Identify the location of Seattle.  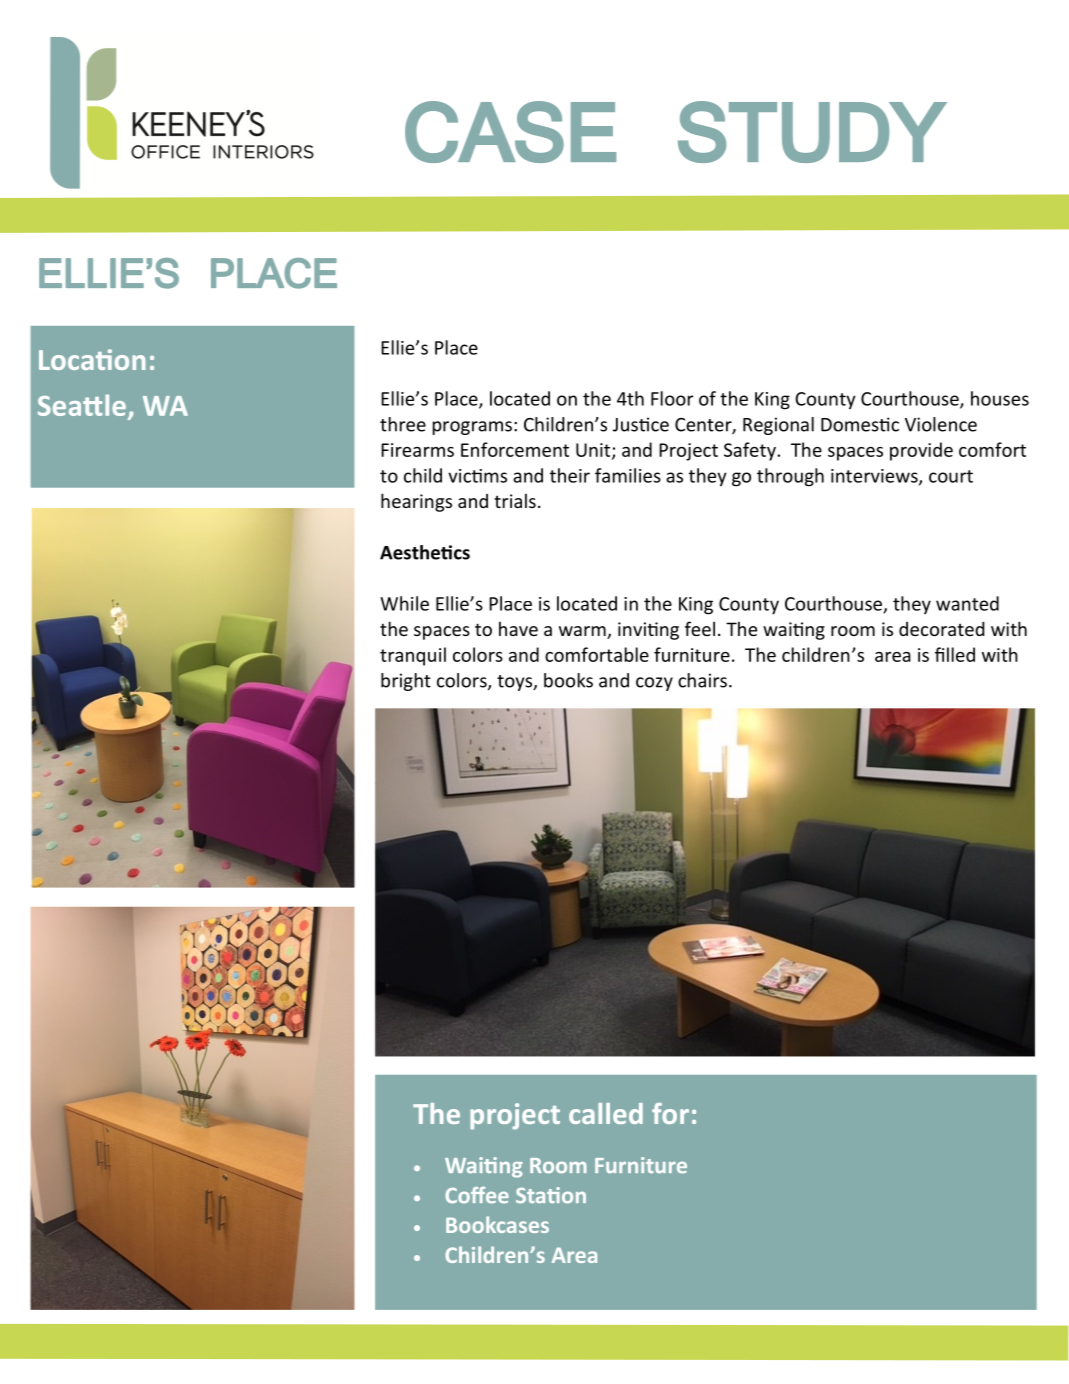
(82, 405).
